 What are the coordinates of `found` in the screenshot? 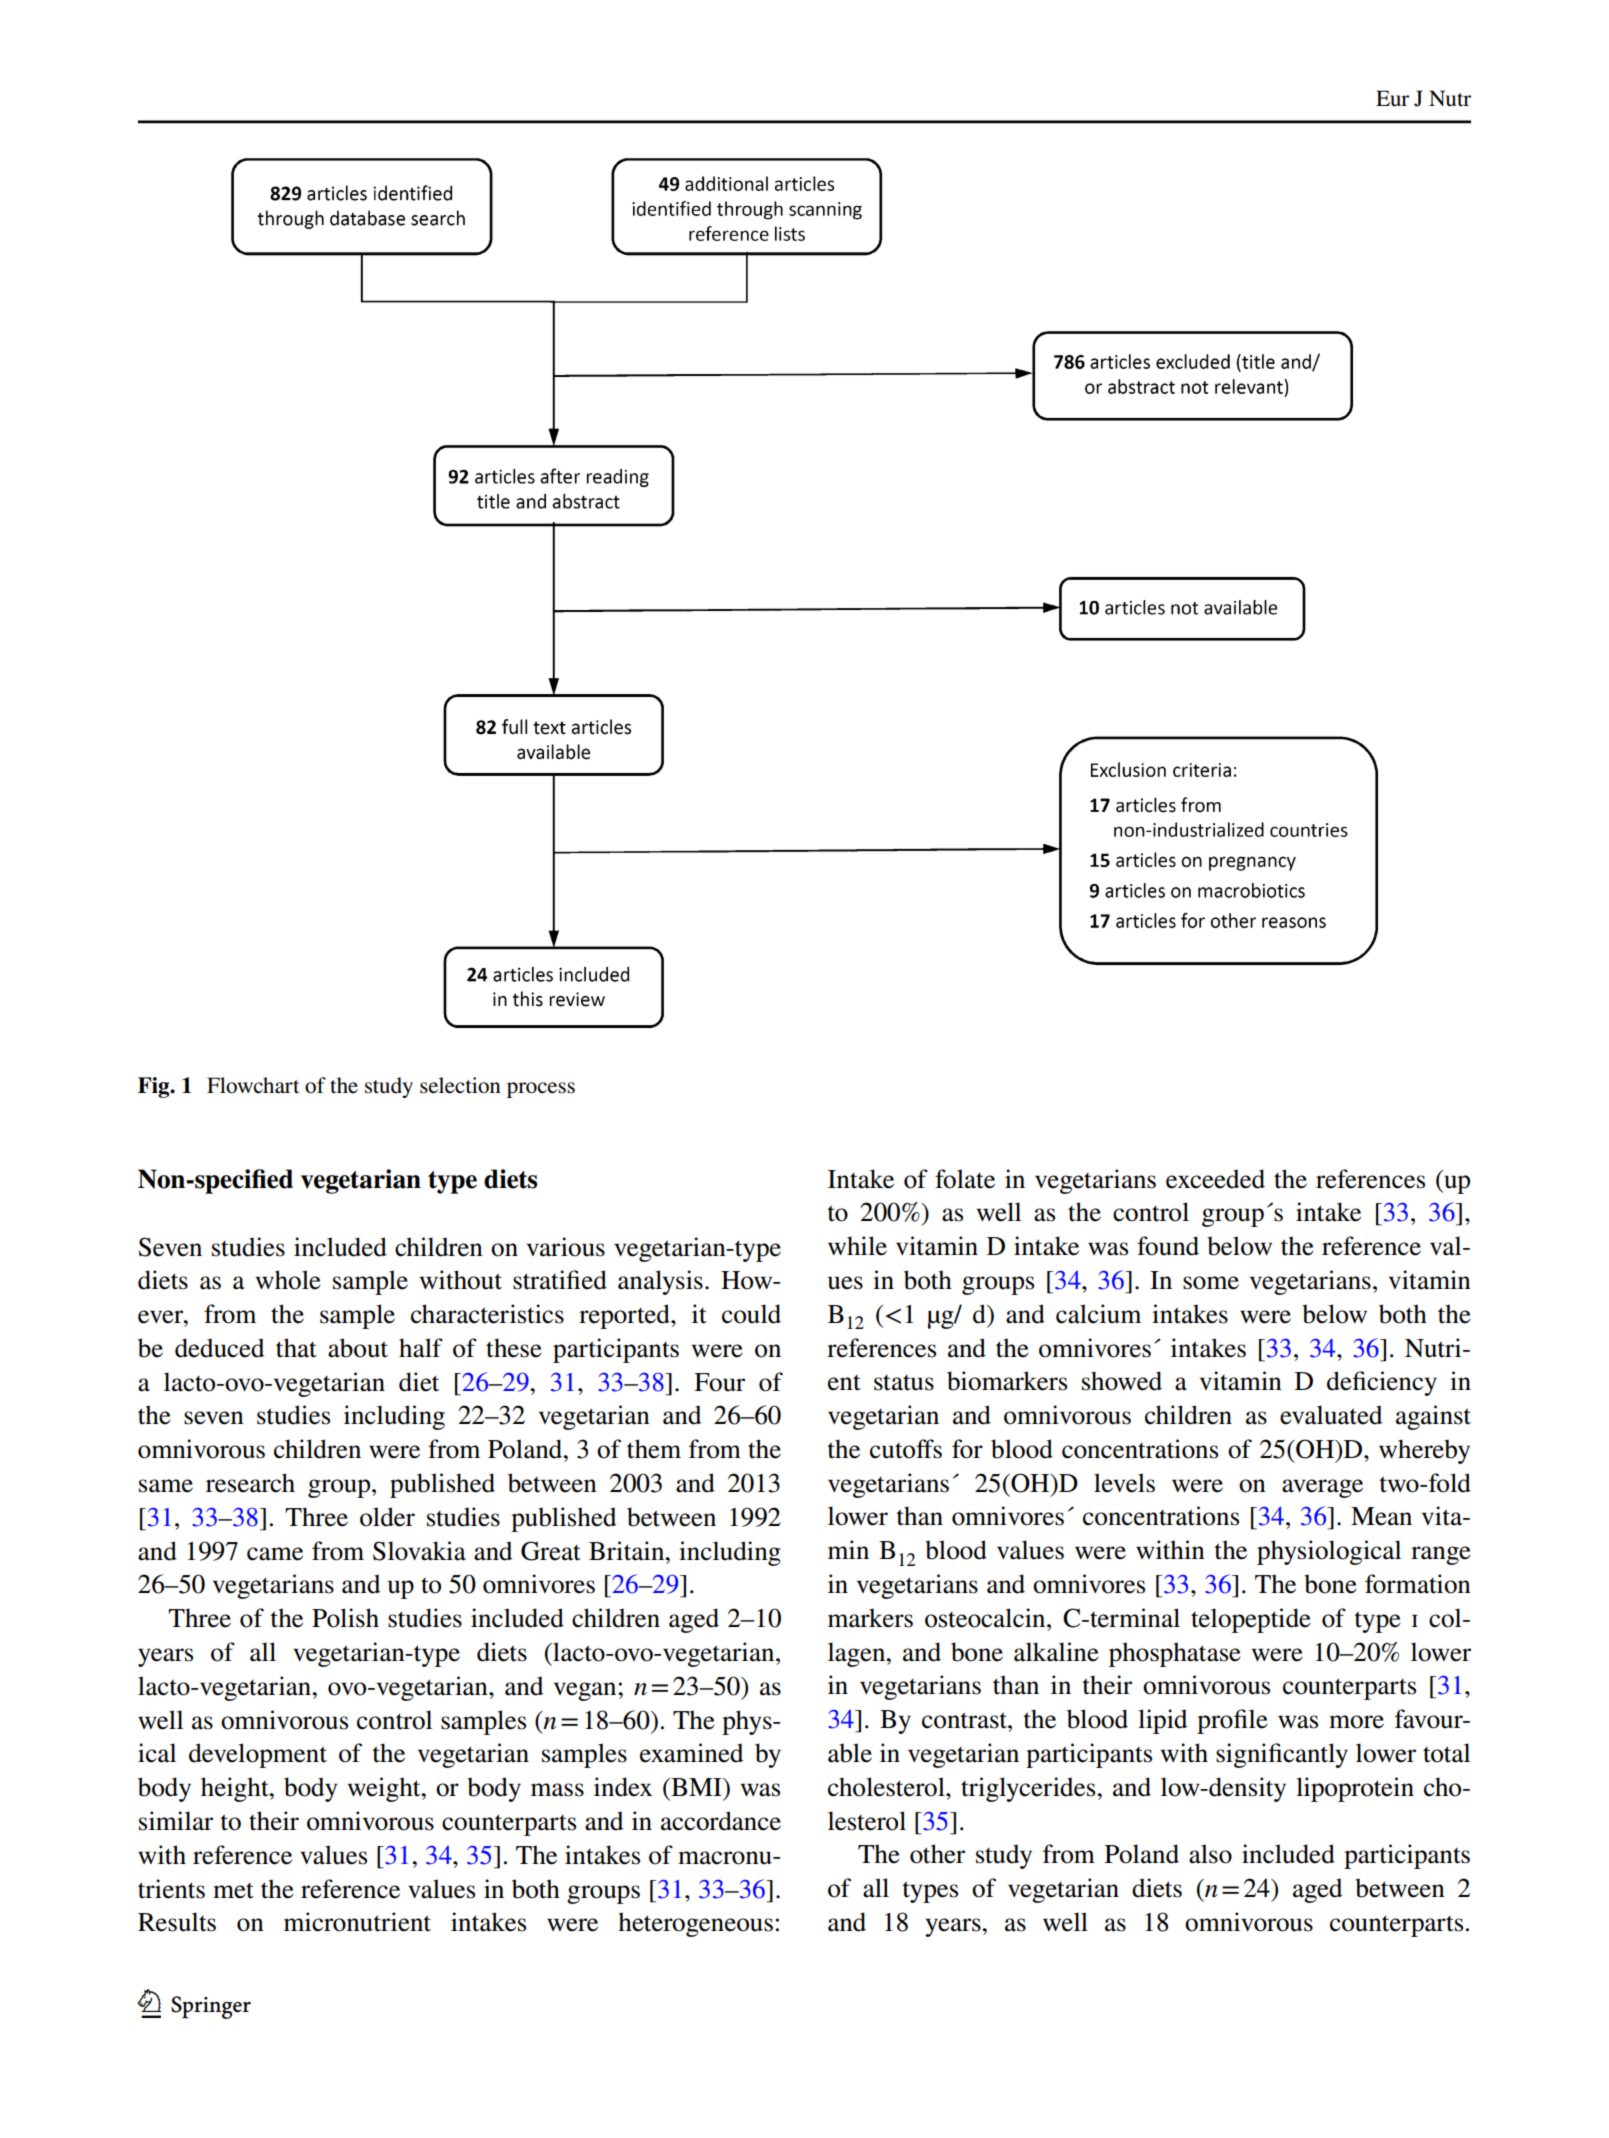 It's located at (1168, 1246).
